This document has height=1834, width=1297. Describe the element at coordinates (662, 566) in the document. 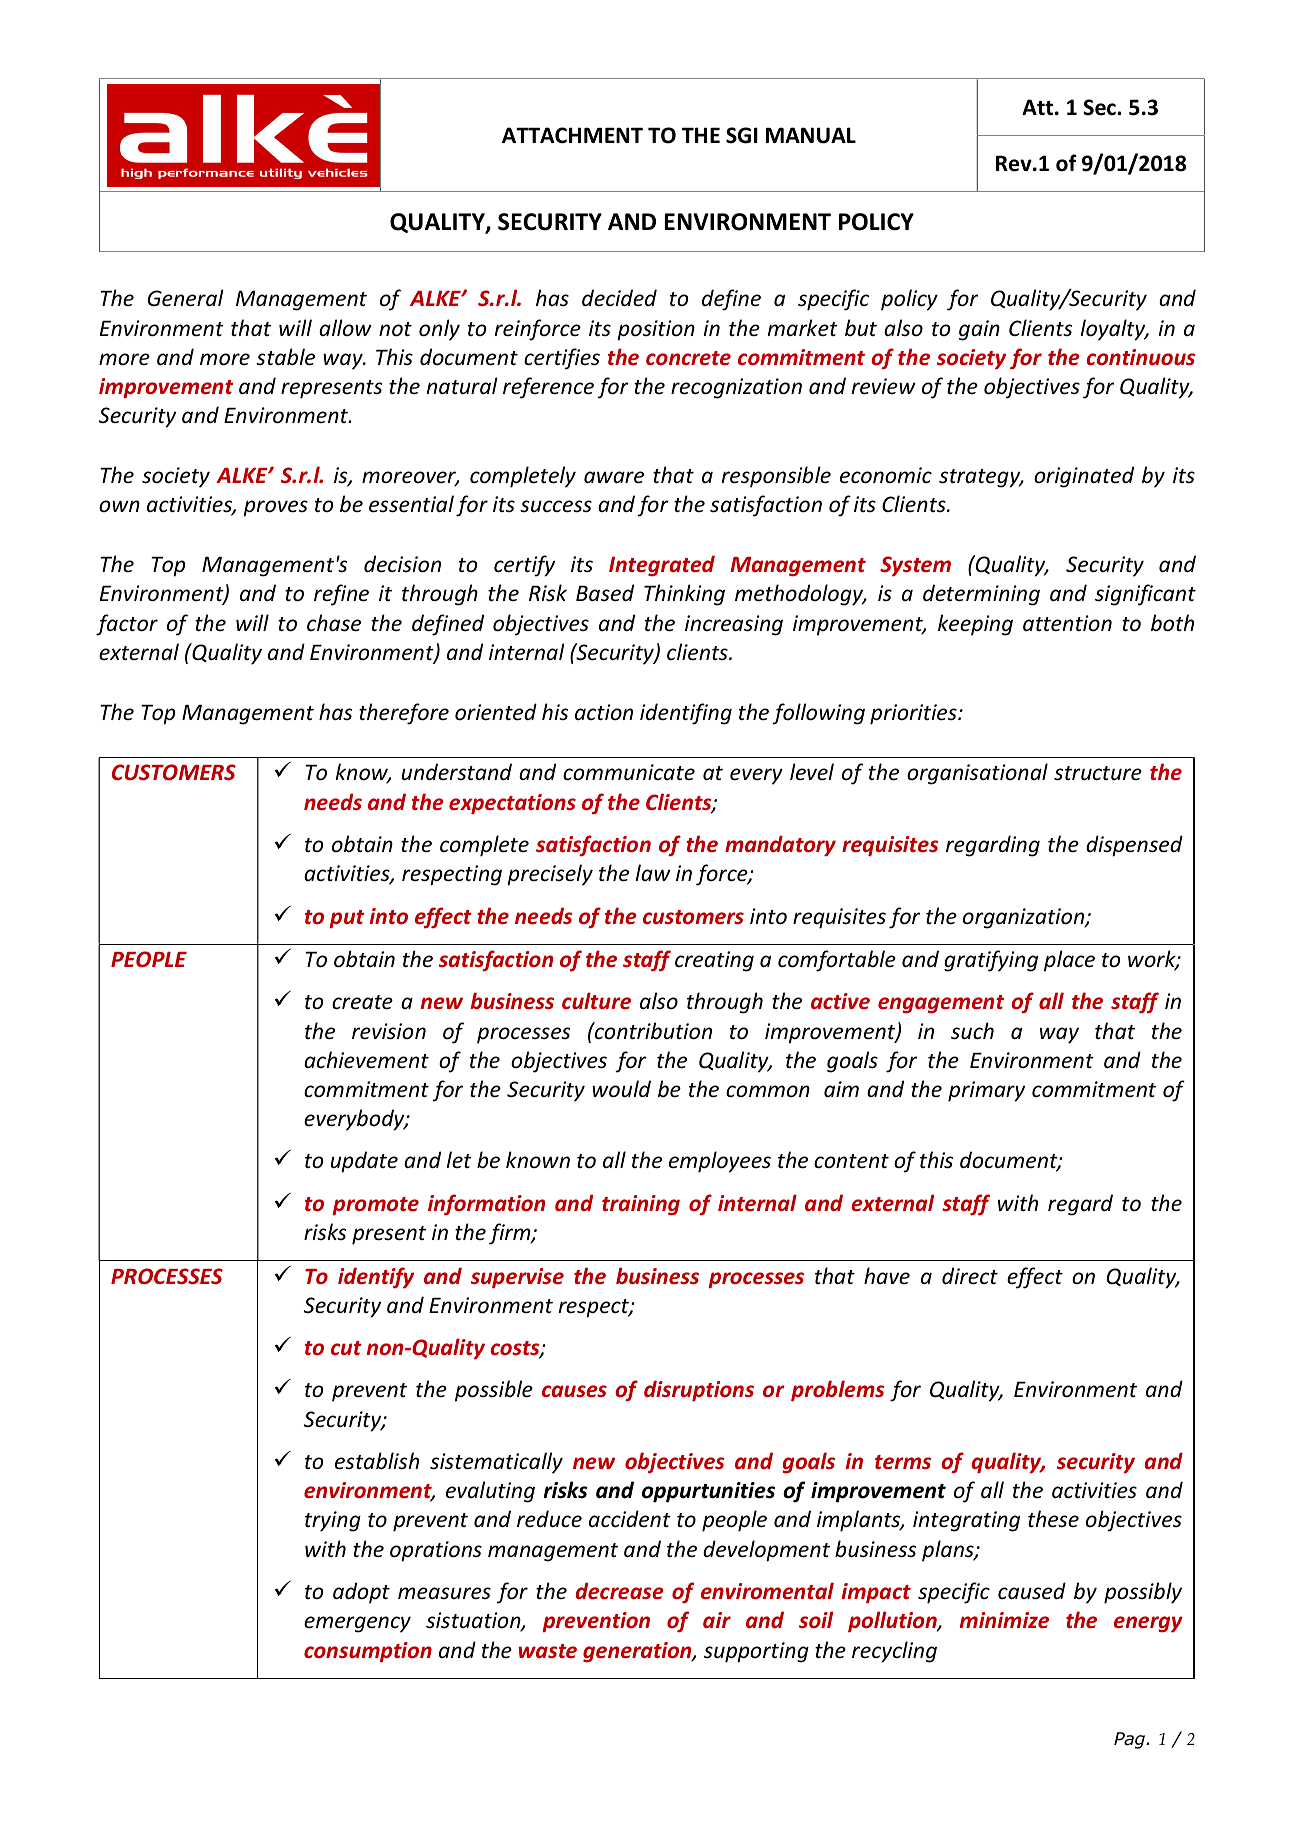

I see `Integrated` at that location.
